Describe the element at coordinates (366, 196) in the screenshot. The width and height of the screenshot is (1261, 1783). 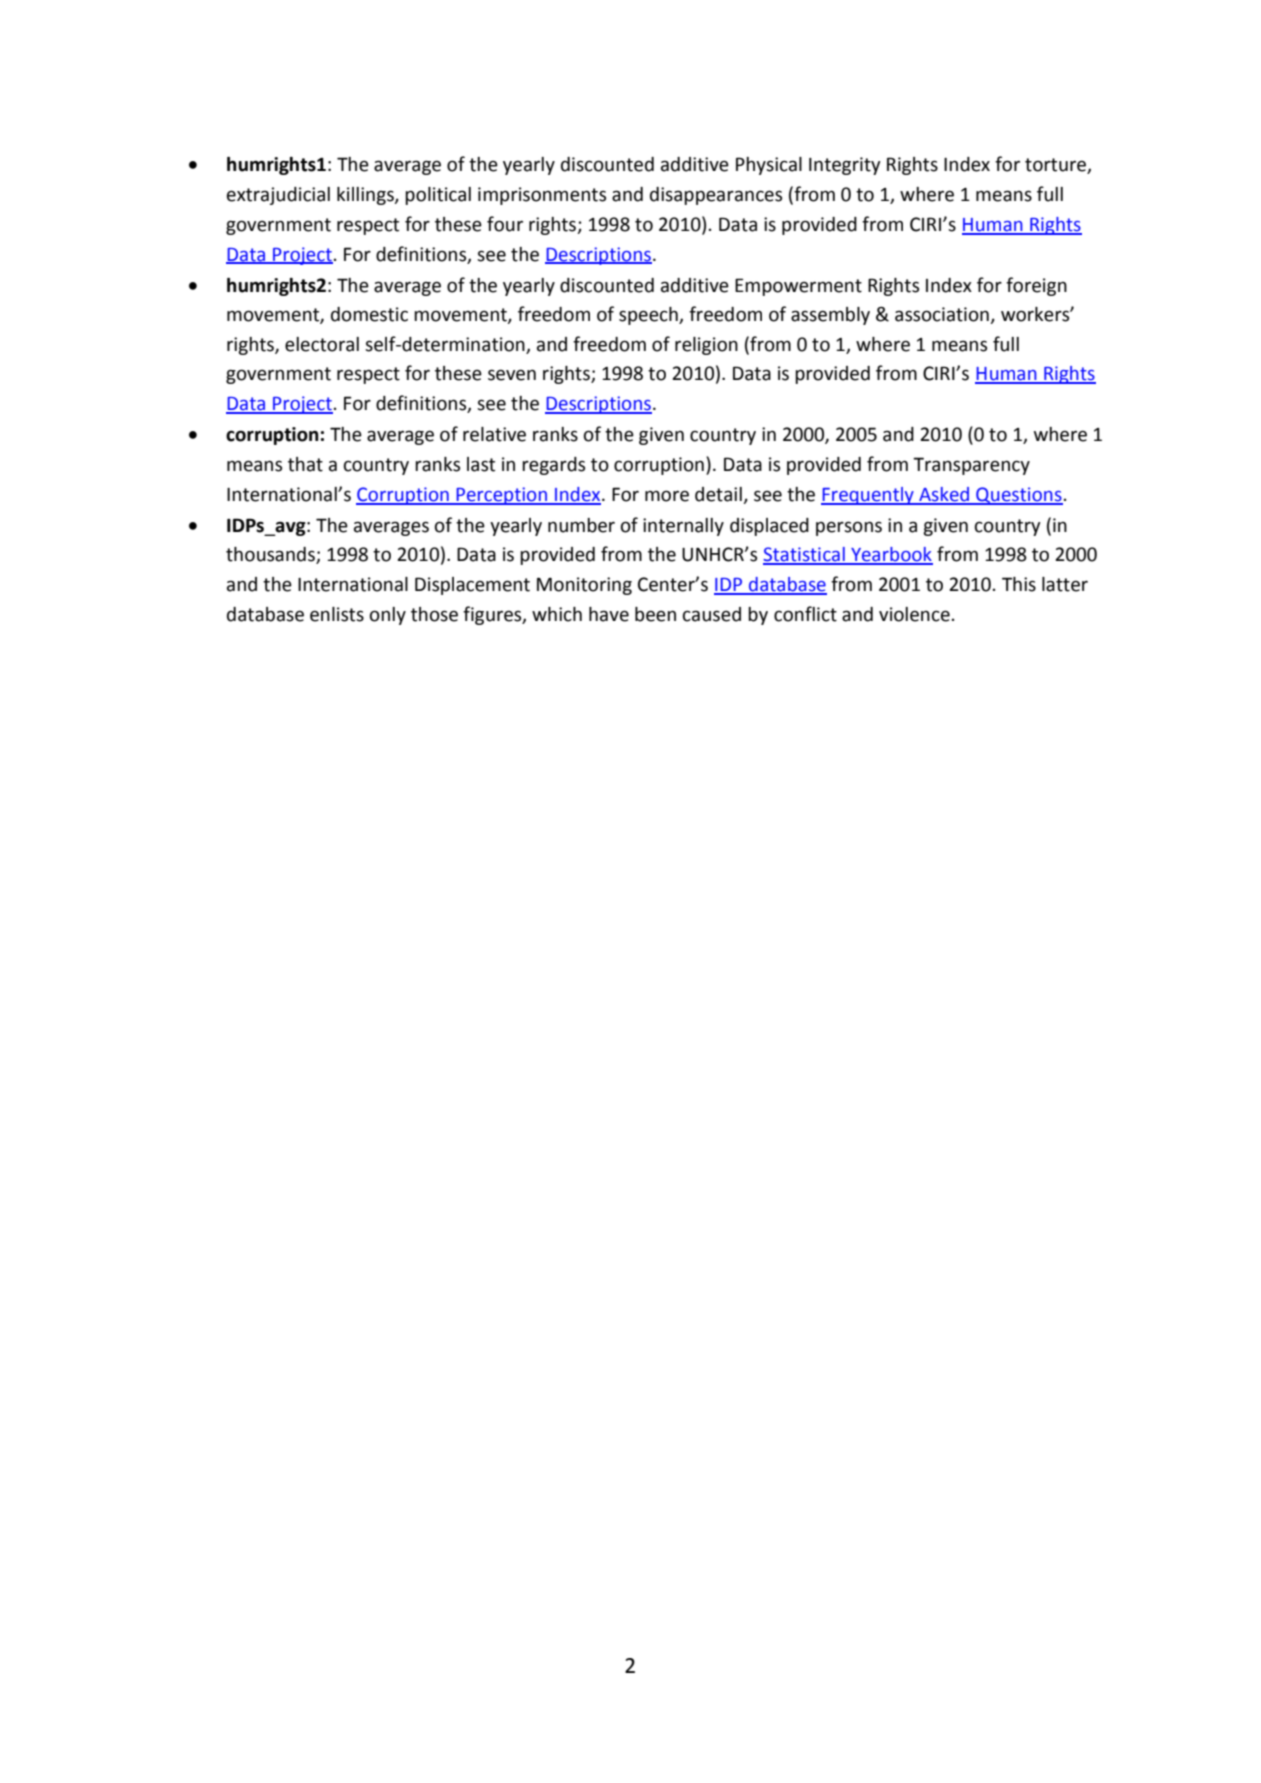
I see `killings` at that location.
